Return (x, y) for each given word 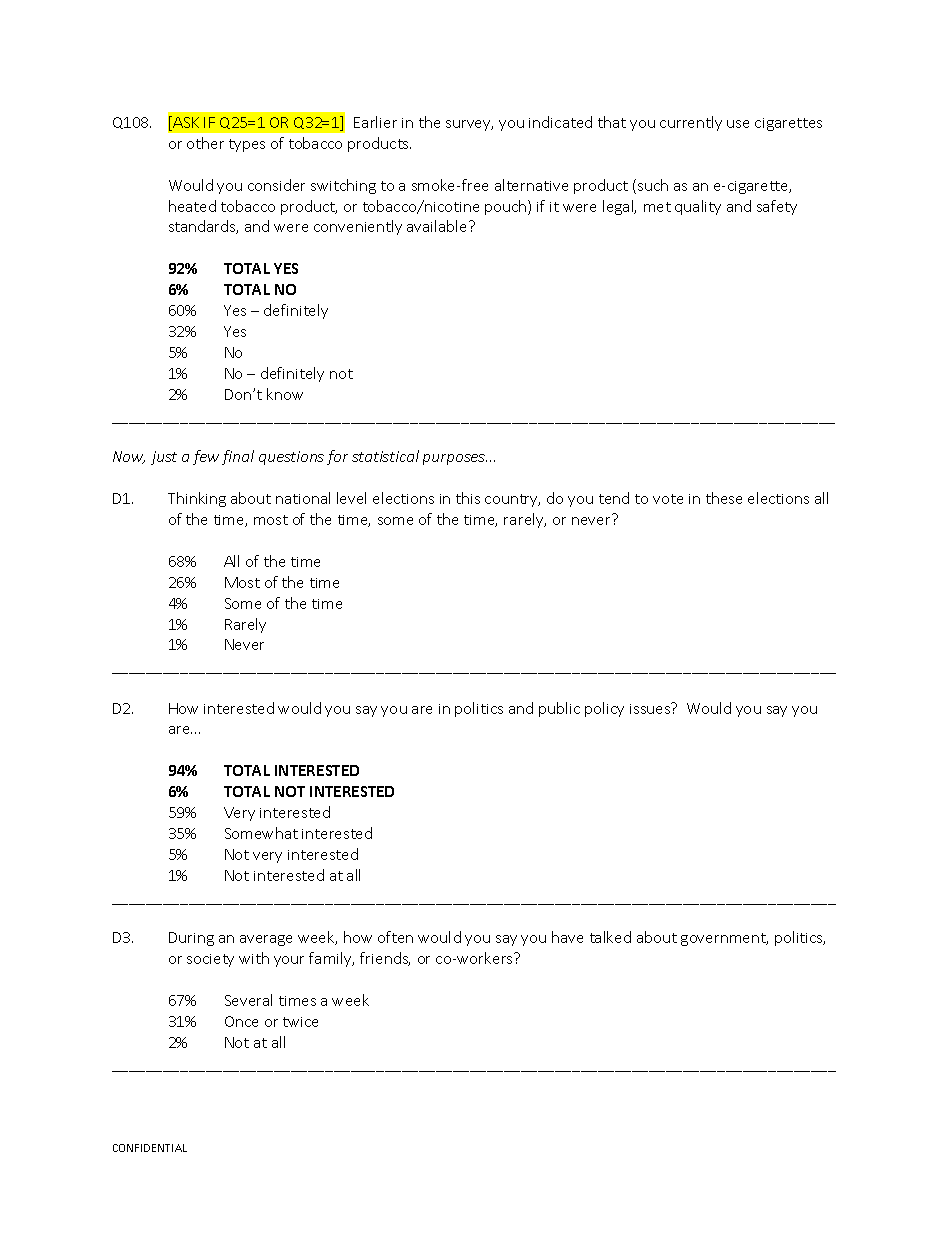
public (559, 709)
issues (651, 708)
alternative (531, 185)
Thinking (197, 499)
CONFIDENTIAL (150, 1148)
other (205, 143)
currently (691, 123)
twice (300, 1022)
